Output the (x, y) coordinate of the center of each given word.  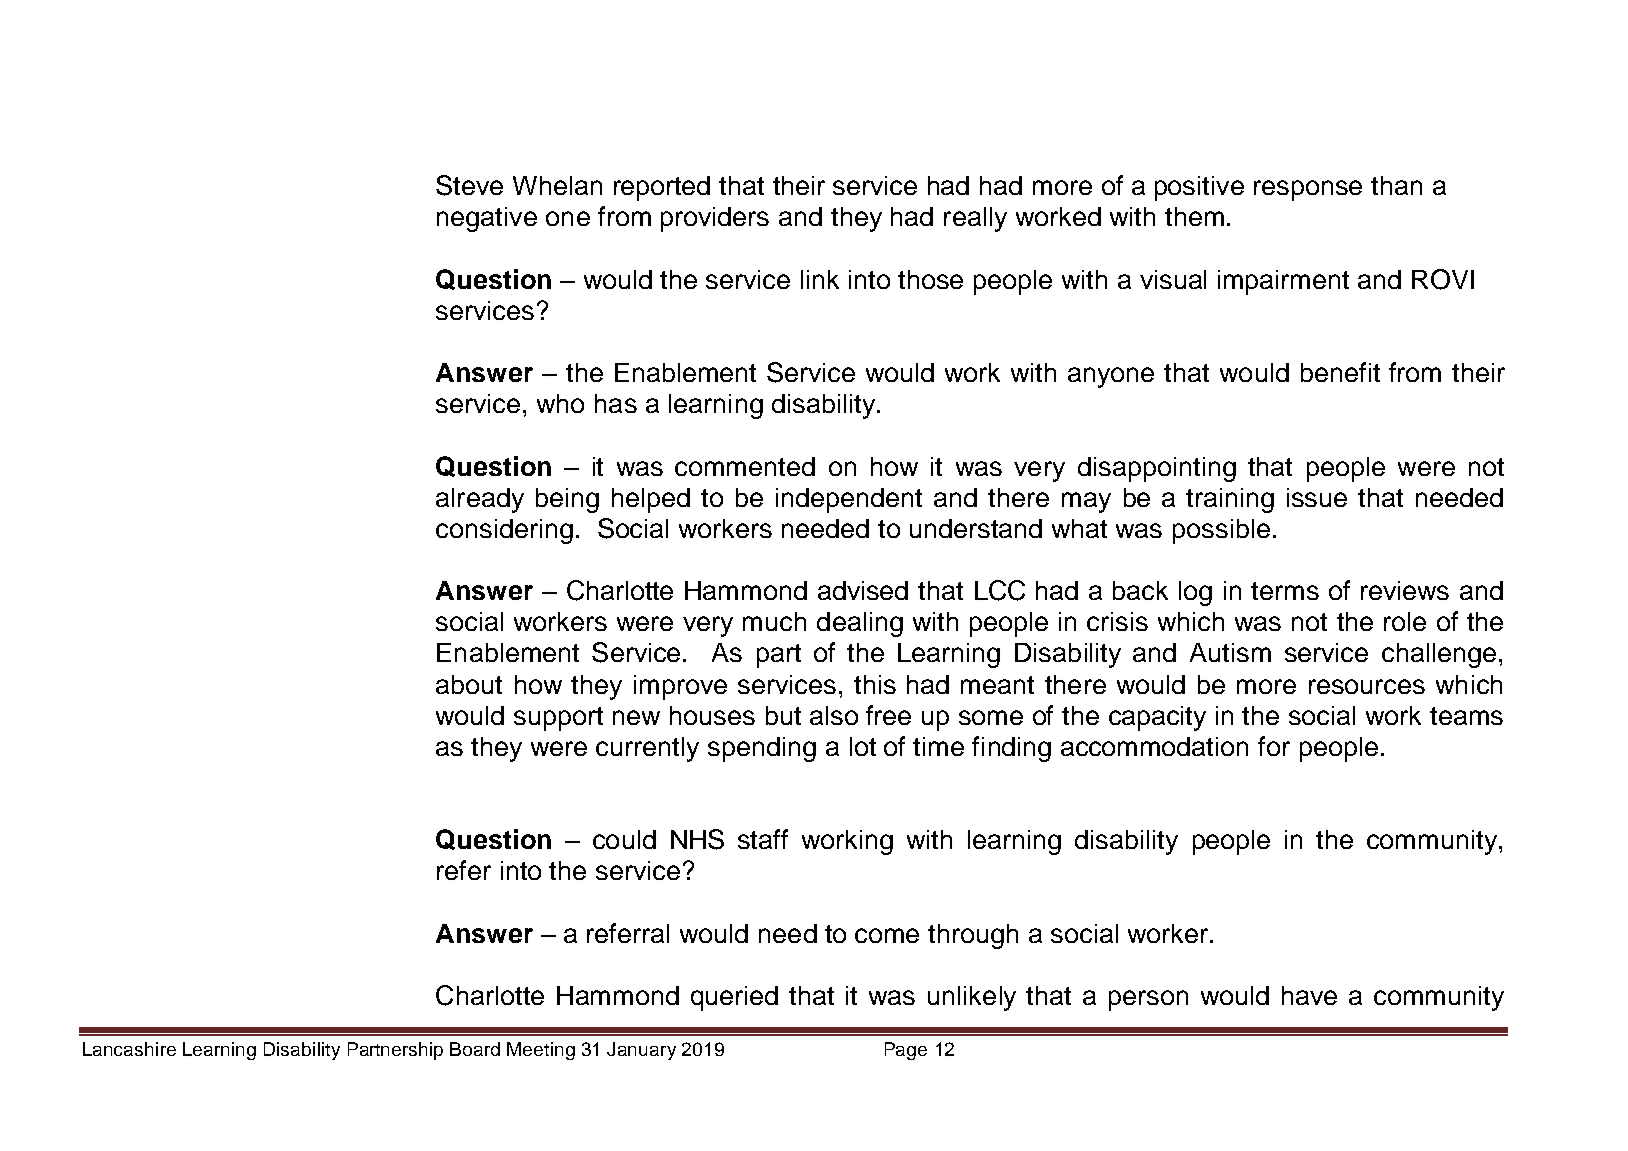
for (1274, 746)
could (624, 839)
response (1308, 190)
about (469, 684)
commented (745, 466)
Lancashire (129, 1049)
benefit (1340, 372)
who (560, 403)
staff (763, 839)
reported (662, 188)
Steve (469, 185)
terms (1285, 591)
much (774, 621)
